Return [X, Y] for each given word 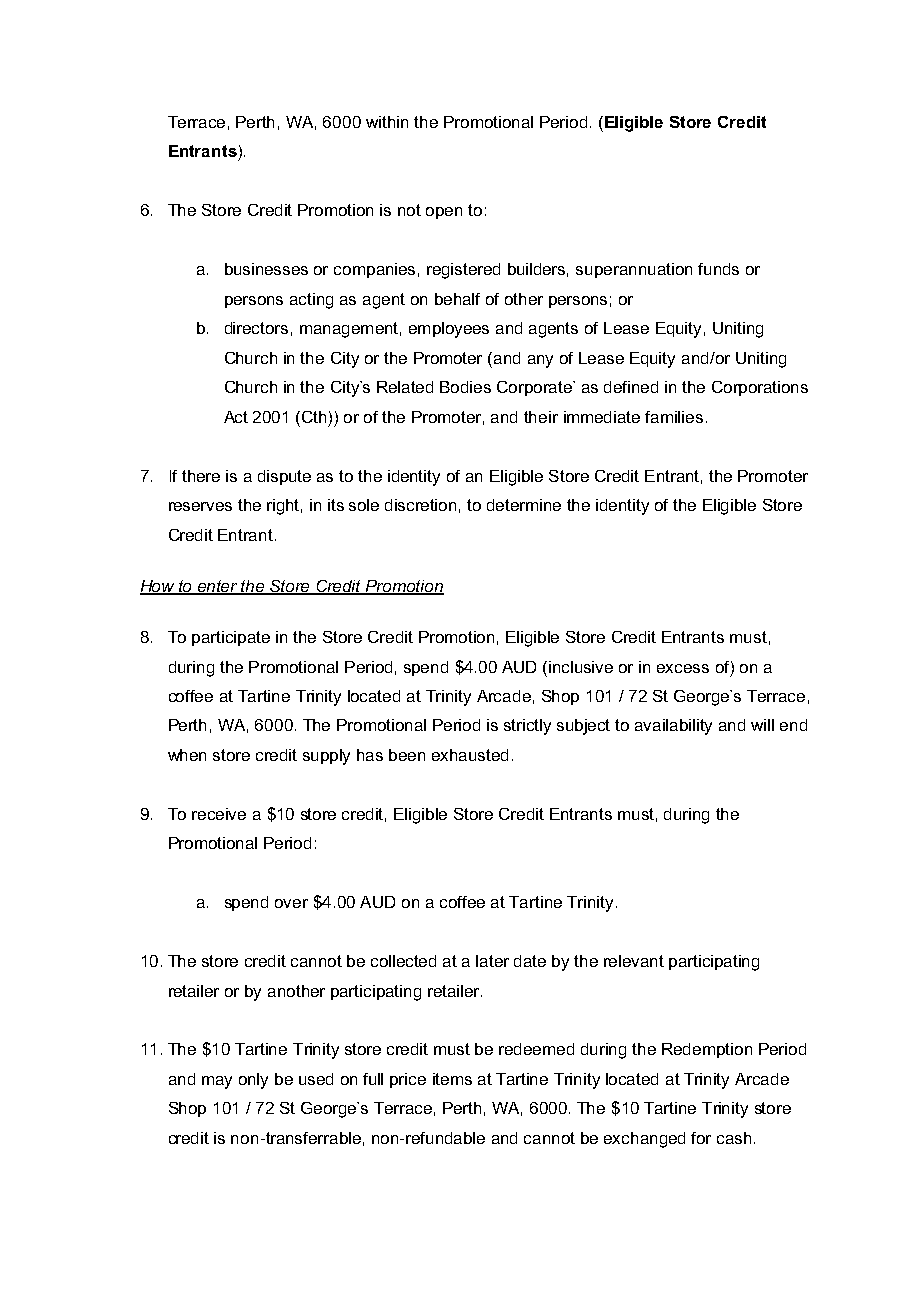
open [444, 213]
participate [231, 638]
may [217, 1082]
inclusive [581, 667]
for [701, 1138]
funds [718, 269]
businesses [266, 269]
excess [683, 668]
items [452, 1079]
